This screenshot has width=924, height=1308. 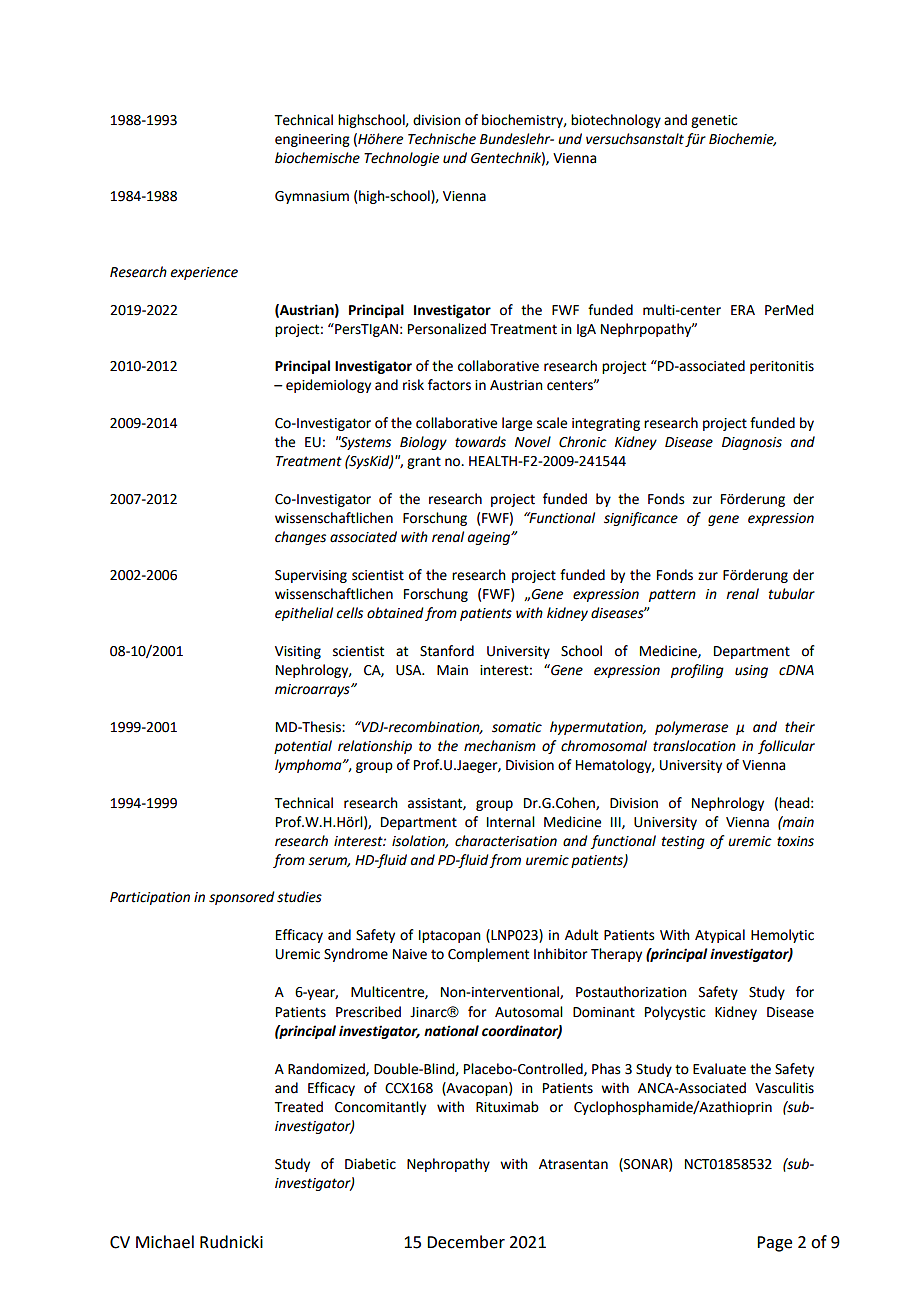 I want to click on biotechnology, so click(x=616, y=121).
